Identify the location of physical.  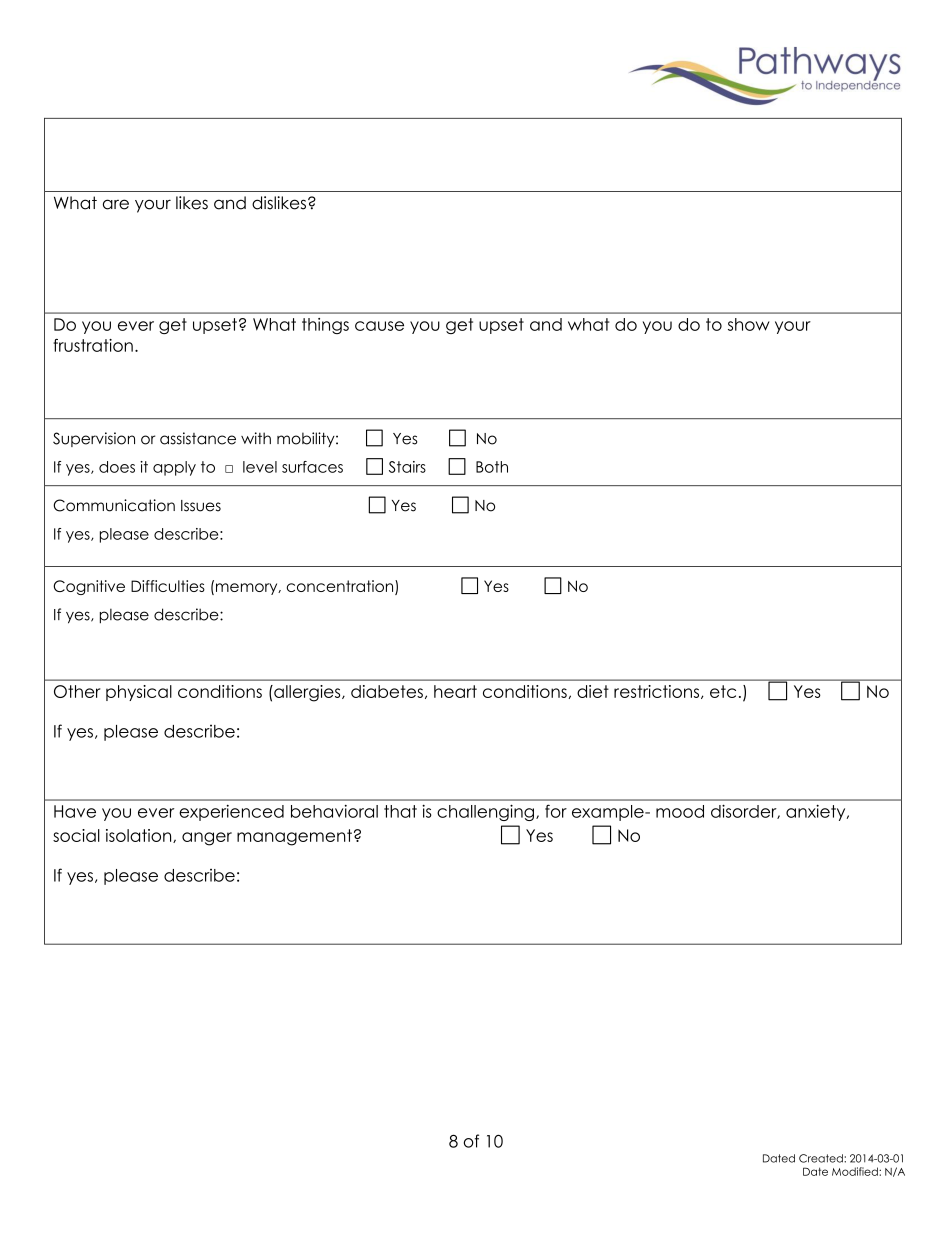
(139, 693).
